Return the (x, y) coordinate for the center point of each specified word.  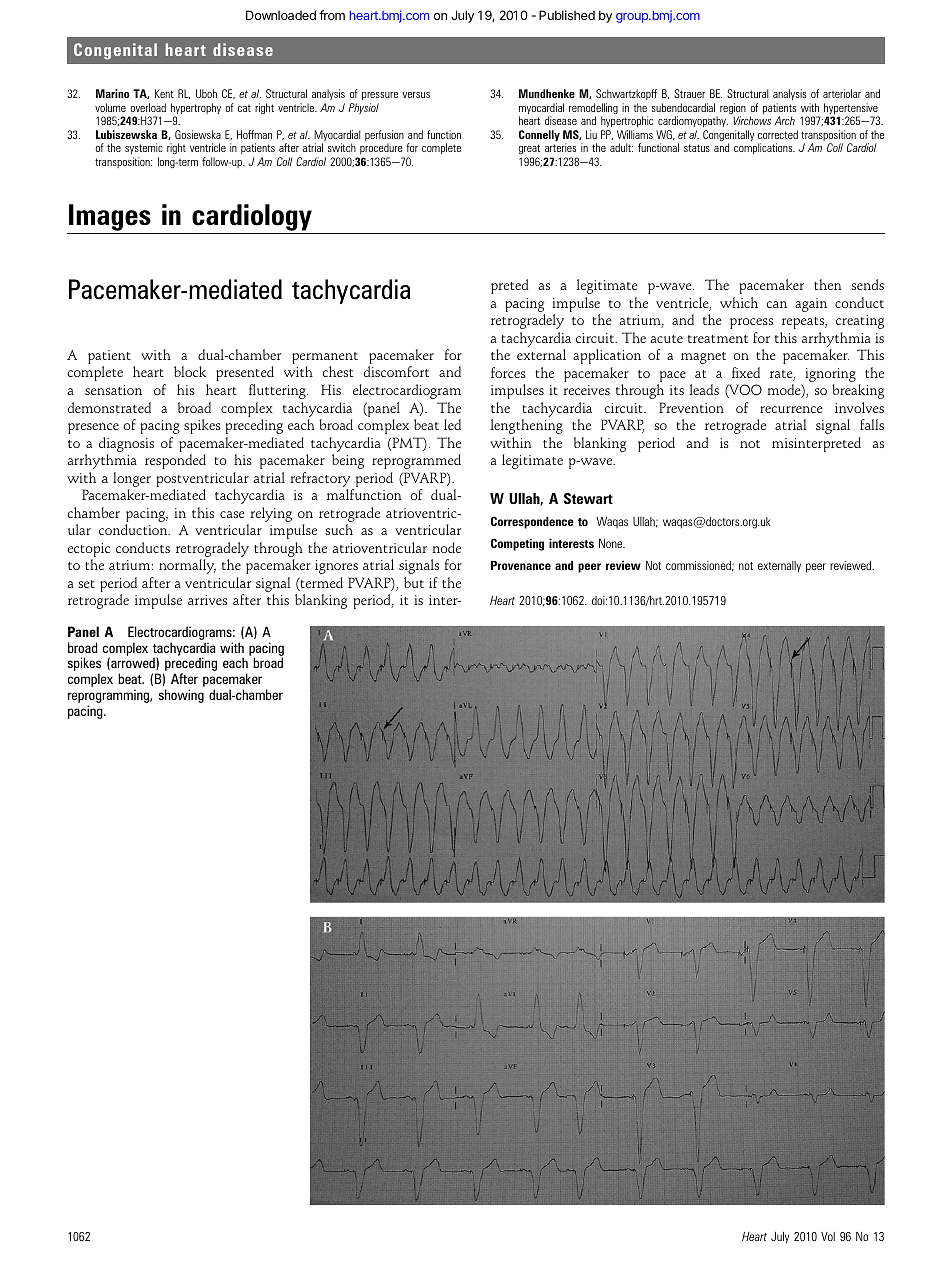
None (612, 543)
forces (508, 372)
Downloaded (281, 15)
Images (110, 217)
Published (567, 15)
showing (181, 696)
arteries (560, 147)
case (232, 514)
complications (764, 148)
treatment (718, 339)
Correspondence (532, 522)
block (190, 371)
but (414, 582)
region (733, 110)
